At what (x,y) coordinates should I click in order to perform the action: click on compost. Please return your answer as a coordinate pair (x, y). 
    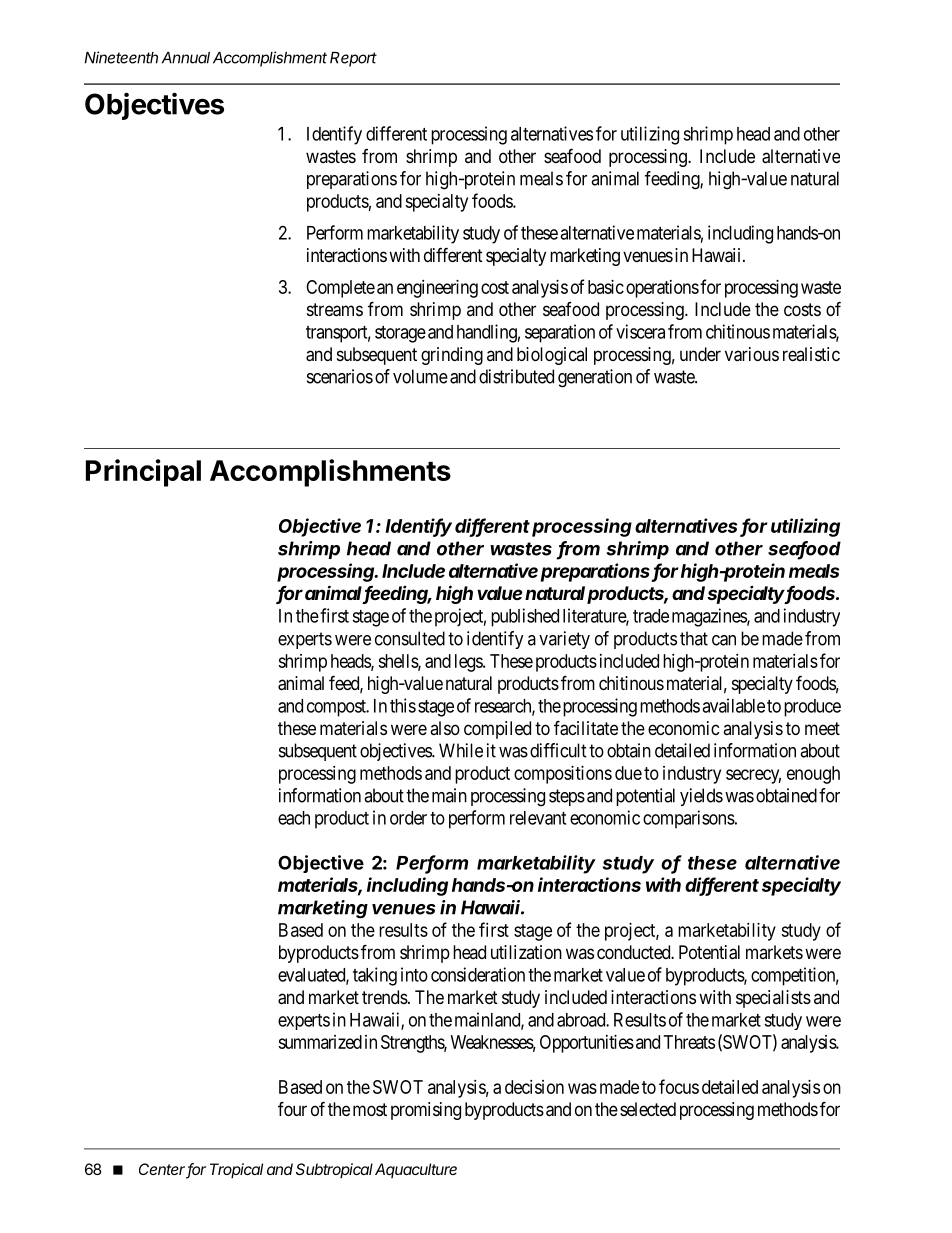
    Looking at the image, I should click on (337, 708).
